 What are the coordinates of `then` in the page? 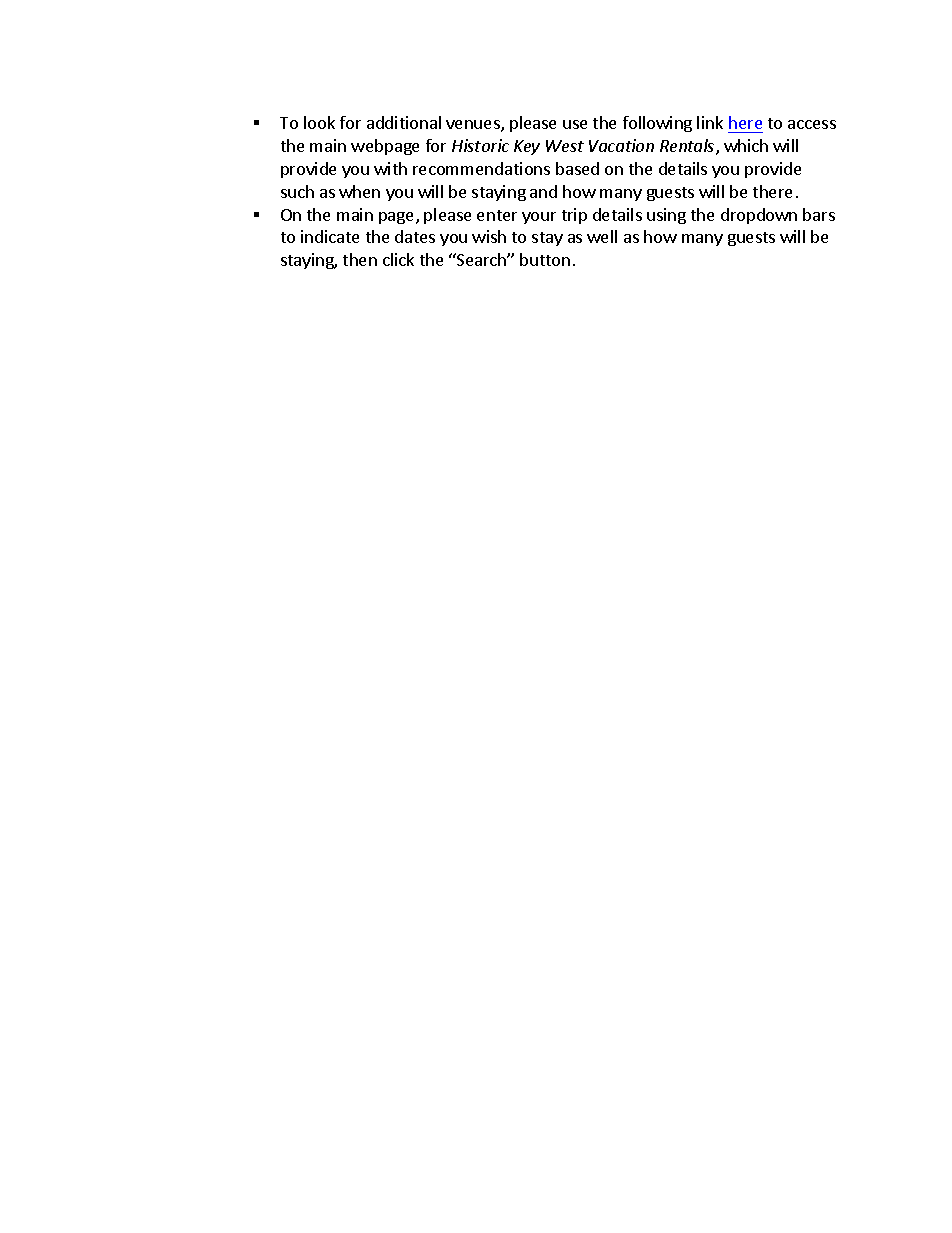 It's located at (360, 259).
